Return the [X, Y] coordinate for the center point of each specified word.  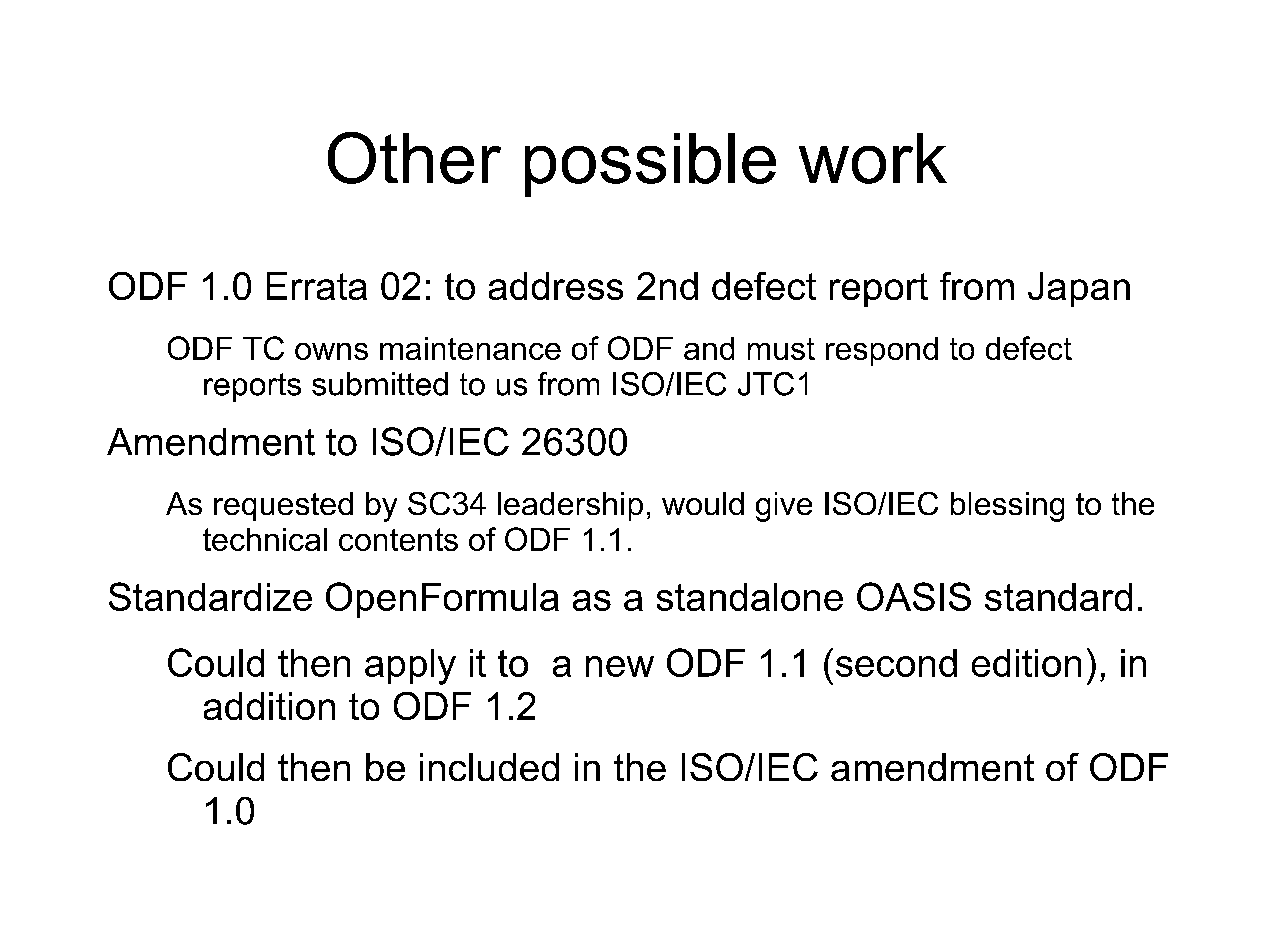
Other [414, 158]
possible [650, 165]
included [489, 767]
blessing [1007, 507]
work [873, 158]
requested [283, 506]
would [703, 503]
